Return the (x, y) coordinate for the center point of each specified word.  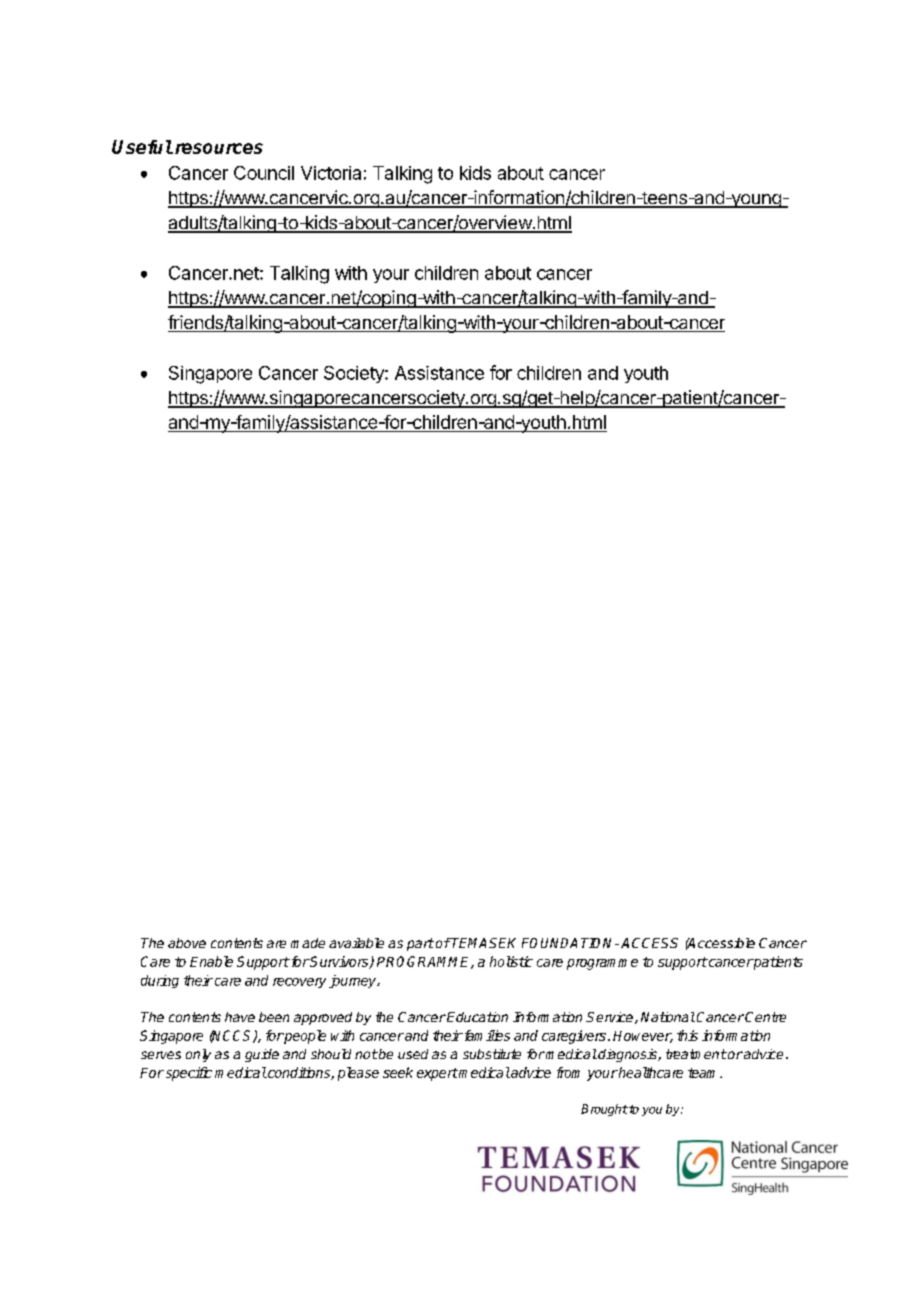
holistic (511, 961)
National (668, 1017)
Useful (142, 147)
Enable (211, 961)
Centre (765, 1017)
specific (187, 1074)
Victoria (331, 173)
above (187, 943)
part (420, 944)
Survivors (340, 962)
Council (264, 173)
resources (219, 148)
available (356, 943)
